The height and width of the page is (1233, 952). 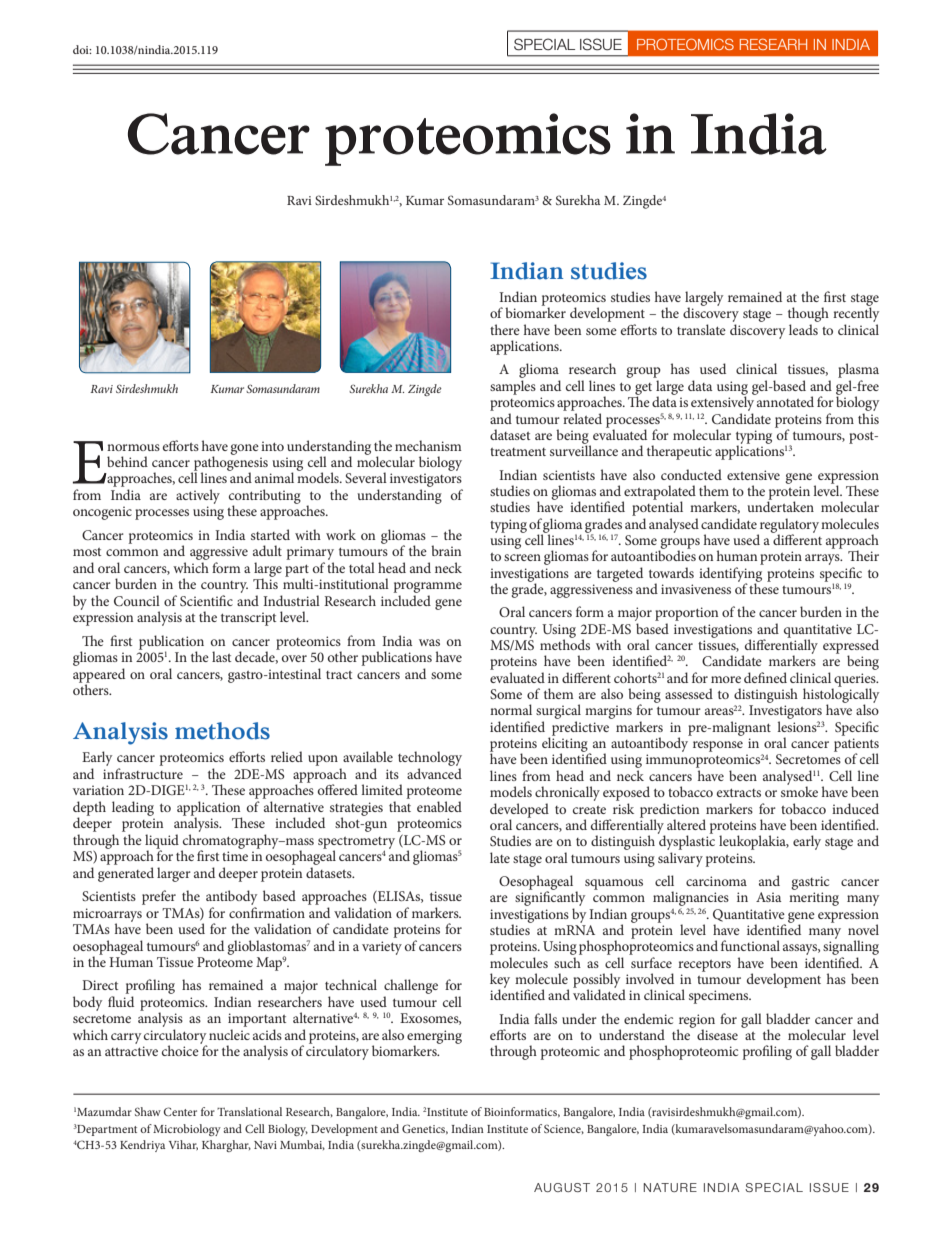 What do you see at coordinates (803, 329) in the page?
I see `leads` at bounding box center [803, 329].
